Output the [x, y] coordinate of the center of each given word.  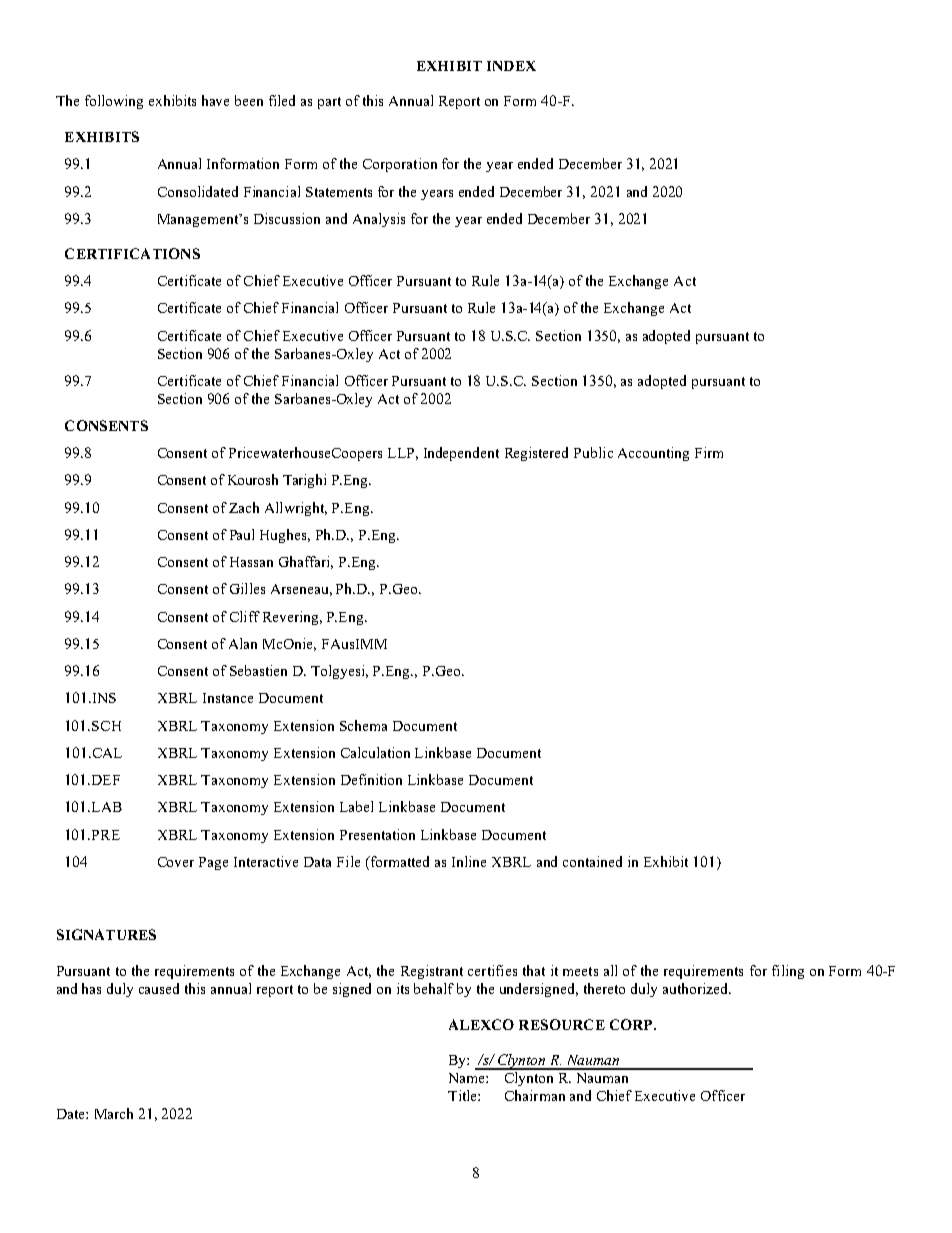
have [215, 100]
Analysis [379, 220]
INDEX [511, 66]
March [114, 1113]
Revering [292, 618]
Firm [709, 452]
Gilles [247, 588]
